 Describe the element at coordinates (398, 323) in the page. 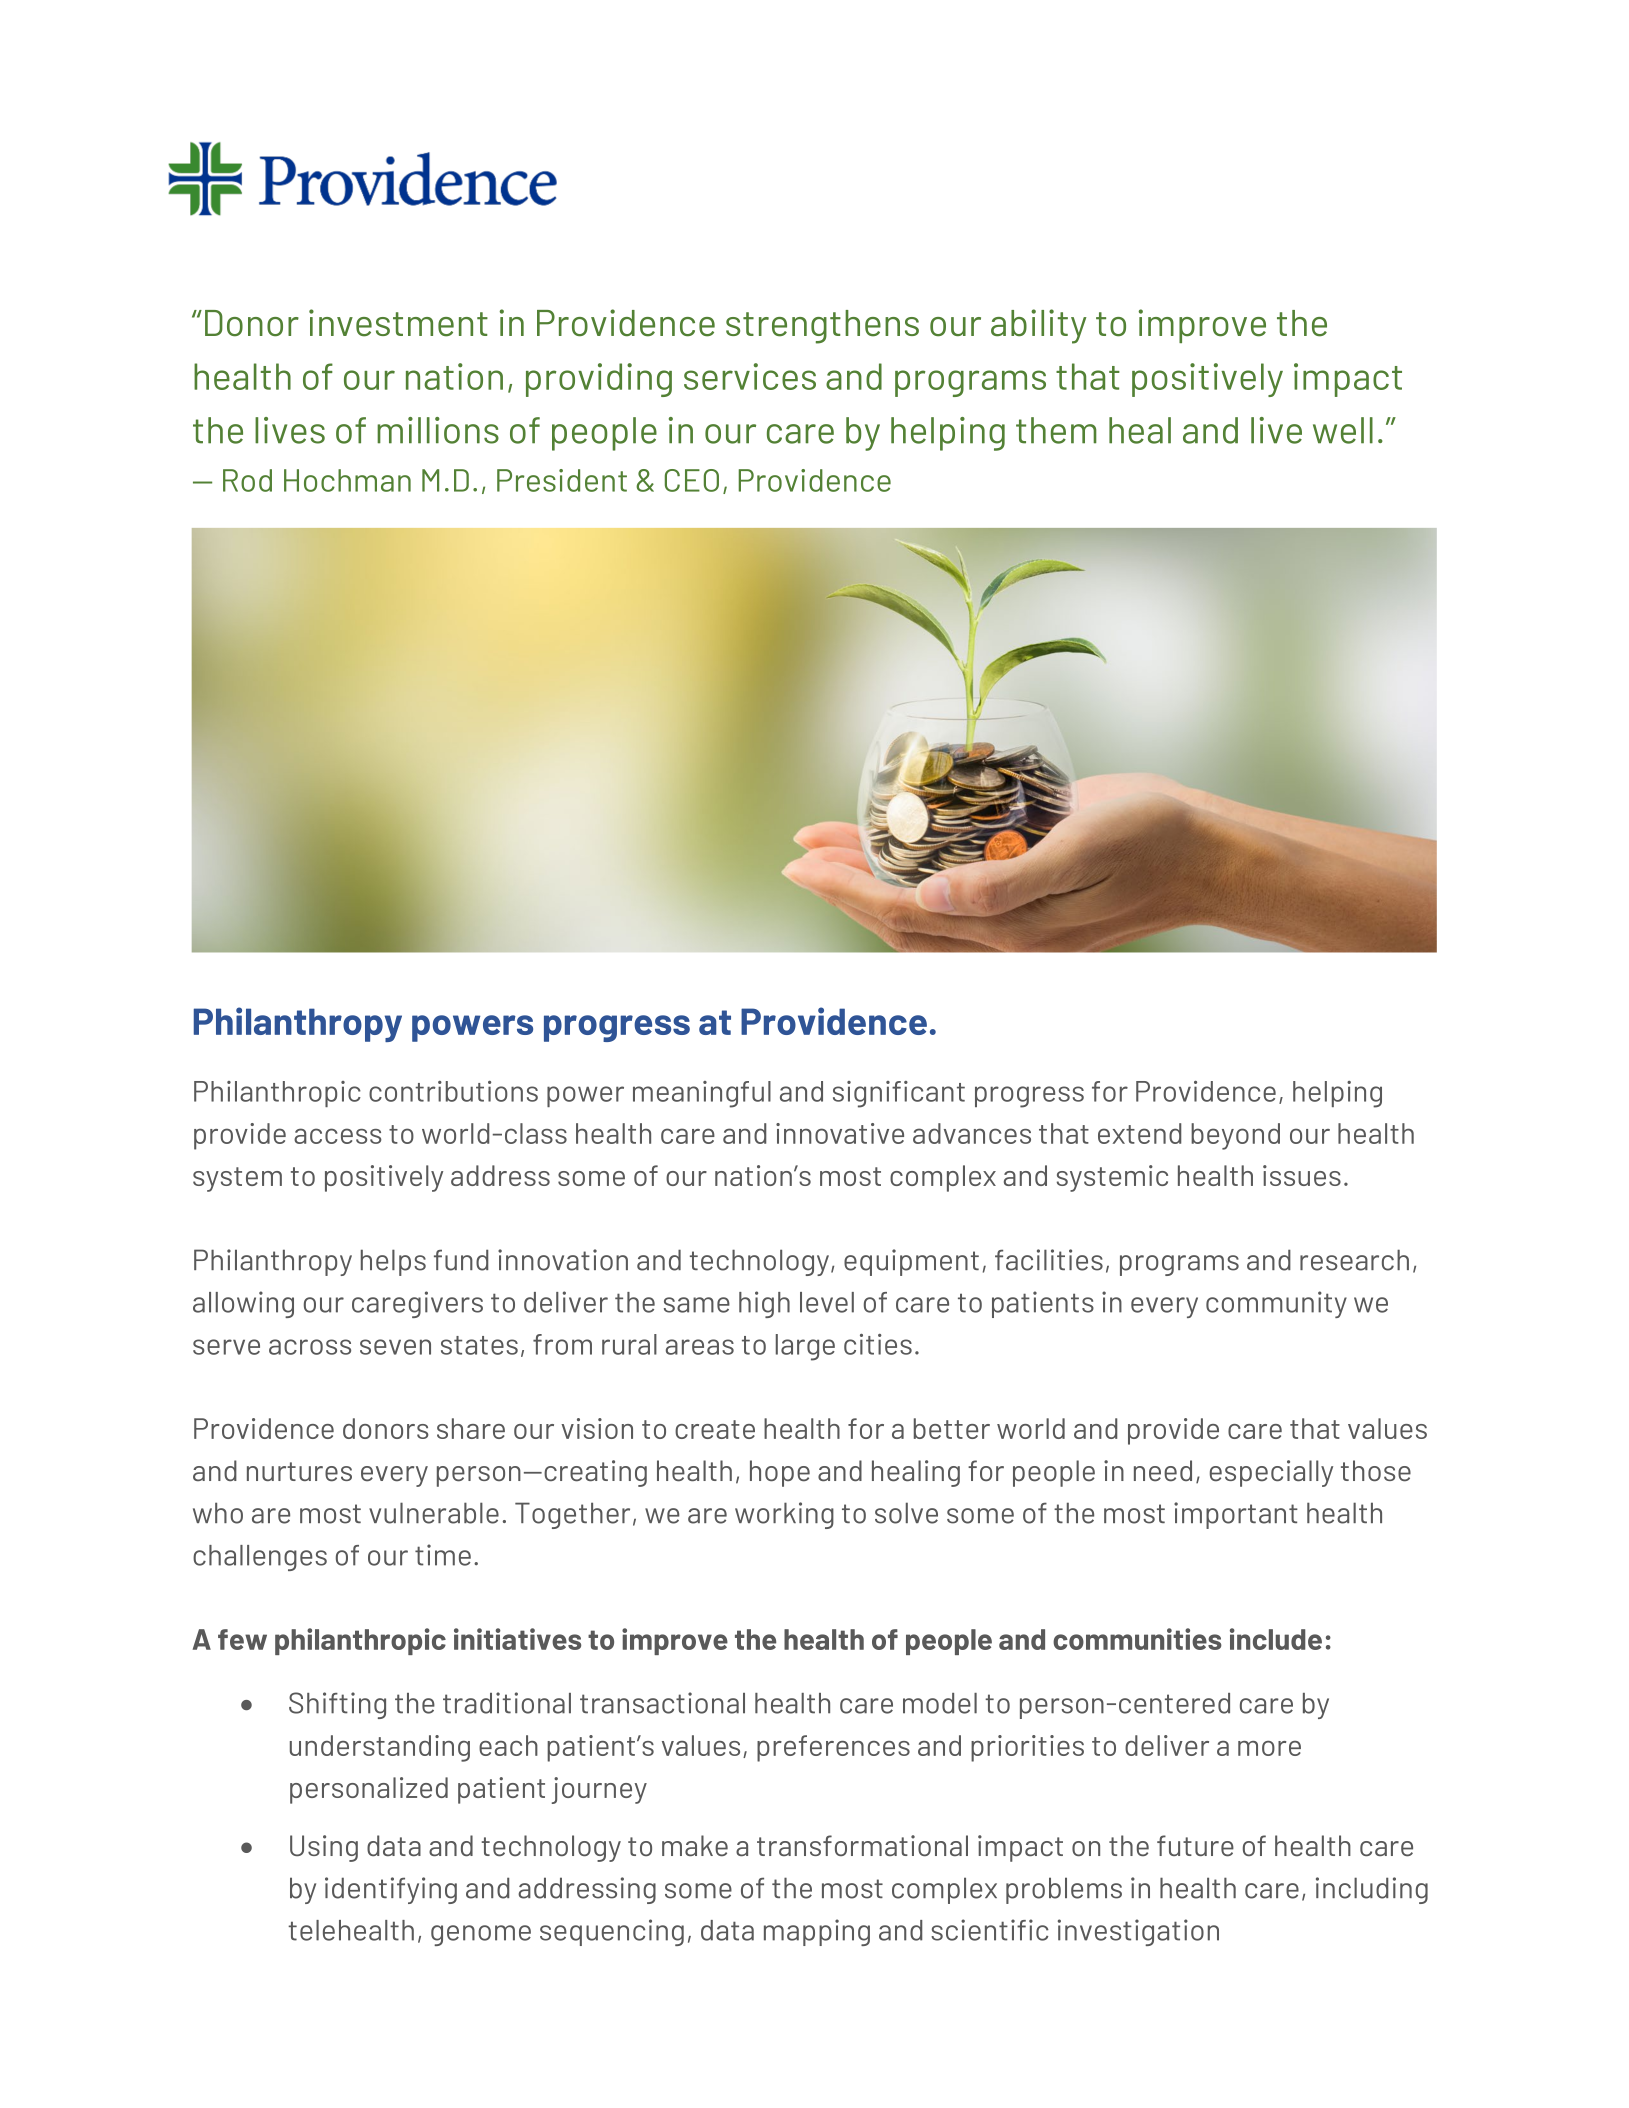

I see `investment` at that location.
